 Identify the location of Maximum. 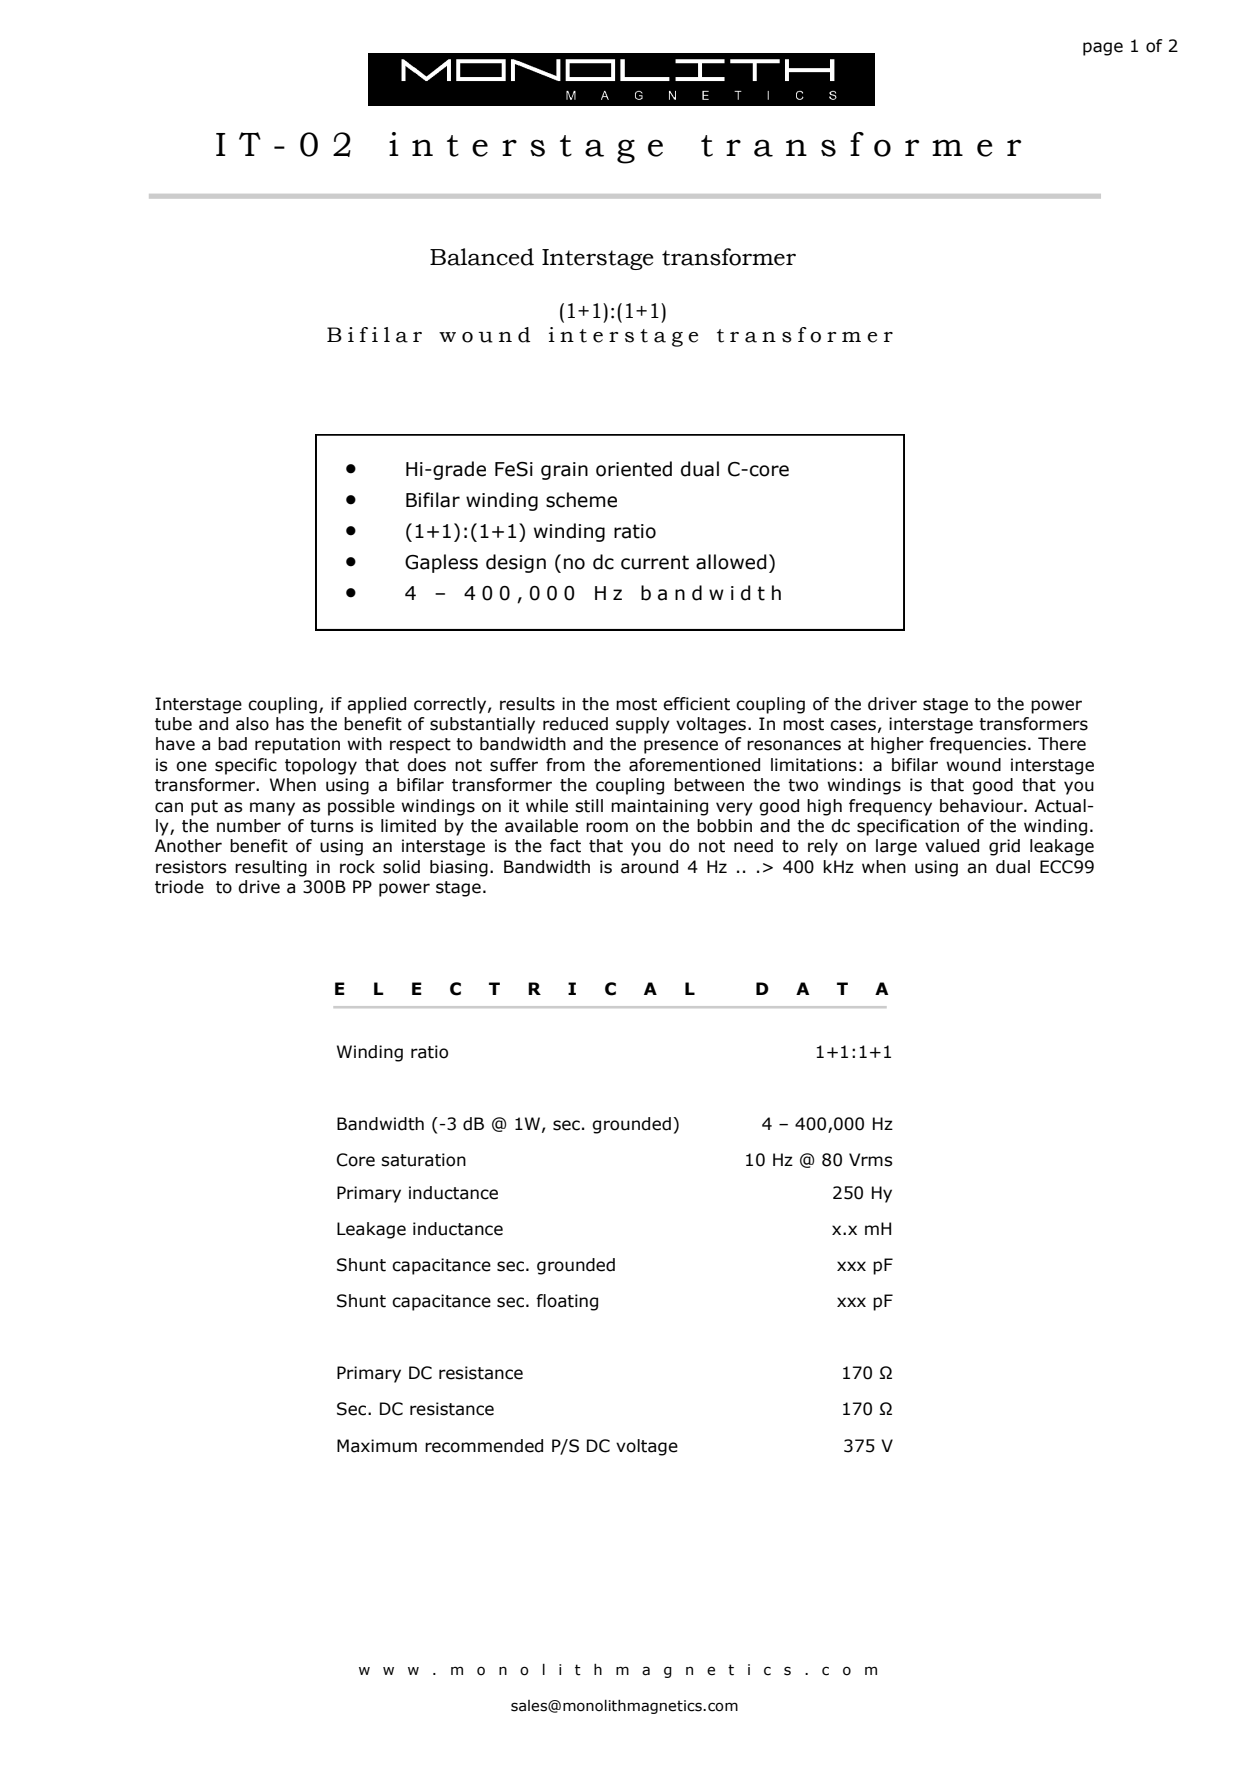
(377, 1446).
